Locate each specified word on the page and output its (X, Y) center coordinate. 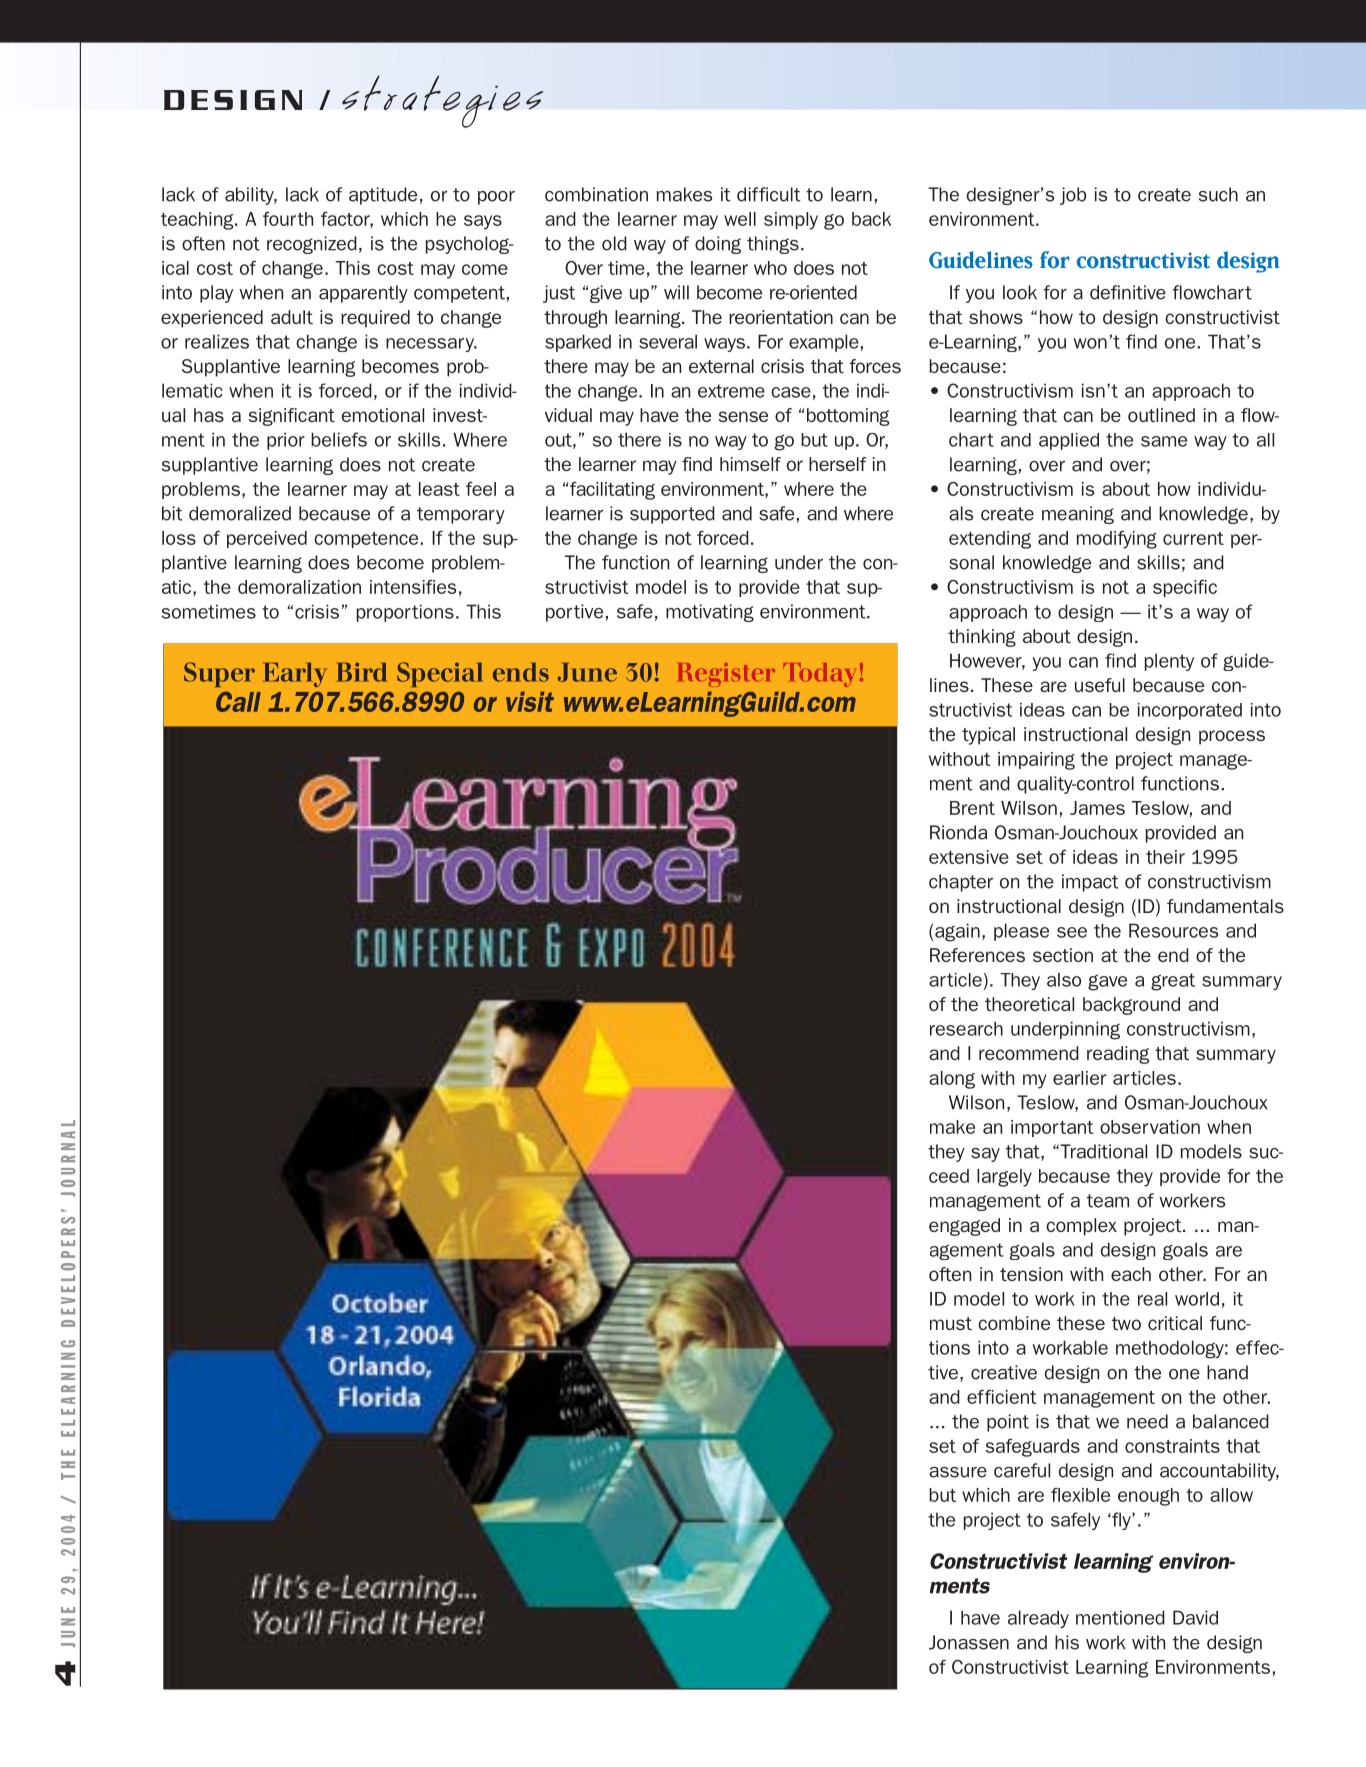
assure (958, 1472)
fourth (288, 219)
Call (238, 702)
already (1038, 1619)
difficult (769, 194)
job (1073, 196)
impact (1090, 883)
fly (1121, 1521)
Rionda (958, 832)
